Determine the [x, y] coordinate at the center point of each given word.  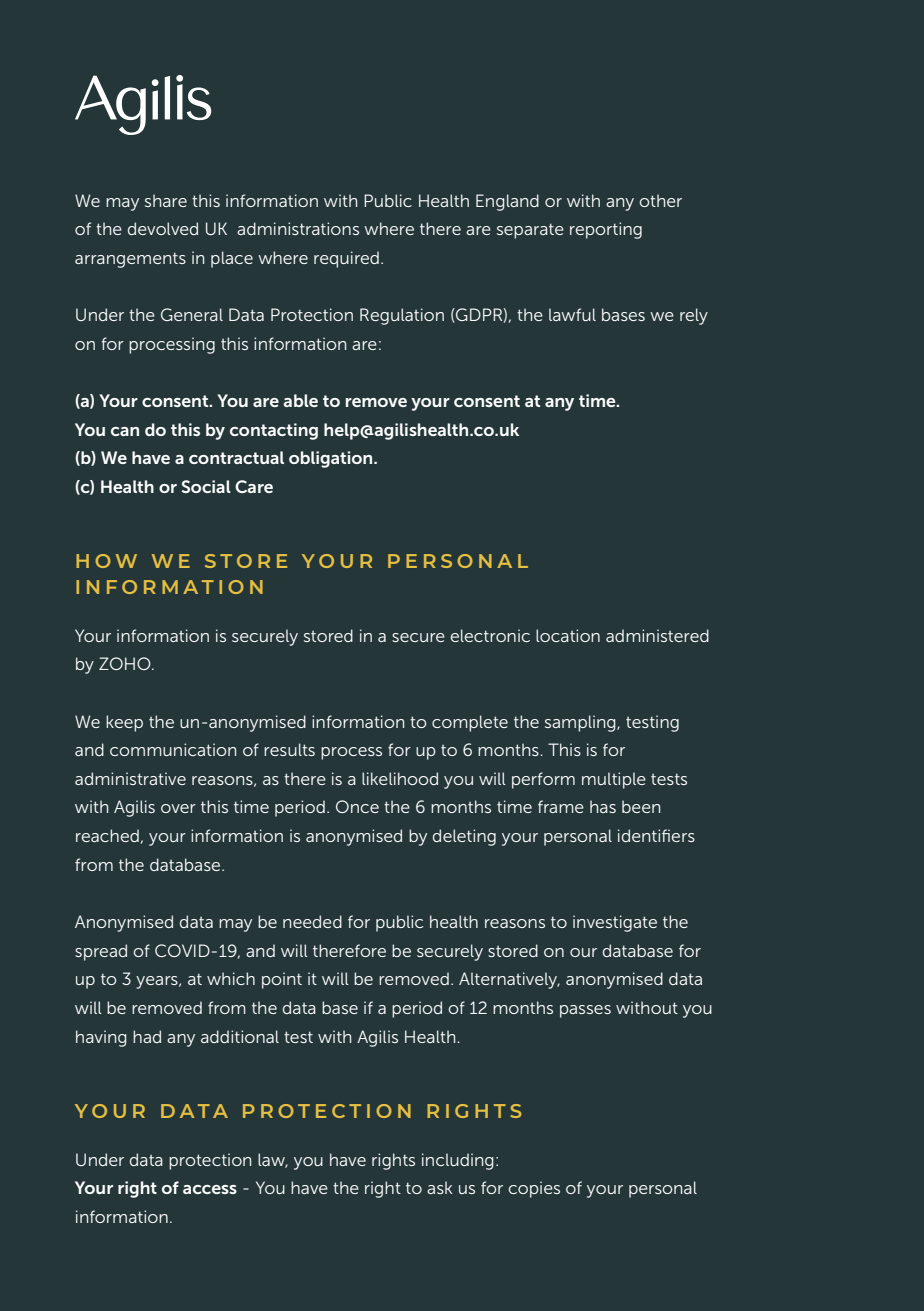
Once [357, 806]
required [346, 259]
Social [206, 486]
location [568, 635]
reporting [606, 230]
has [603, 806]
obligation [332, 459]
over [178, 808]
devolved [163, 228]
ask [440, 1187]
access [210, 1189]
